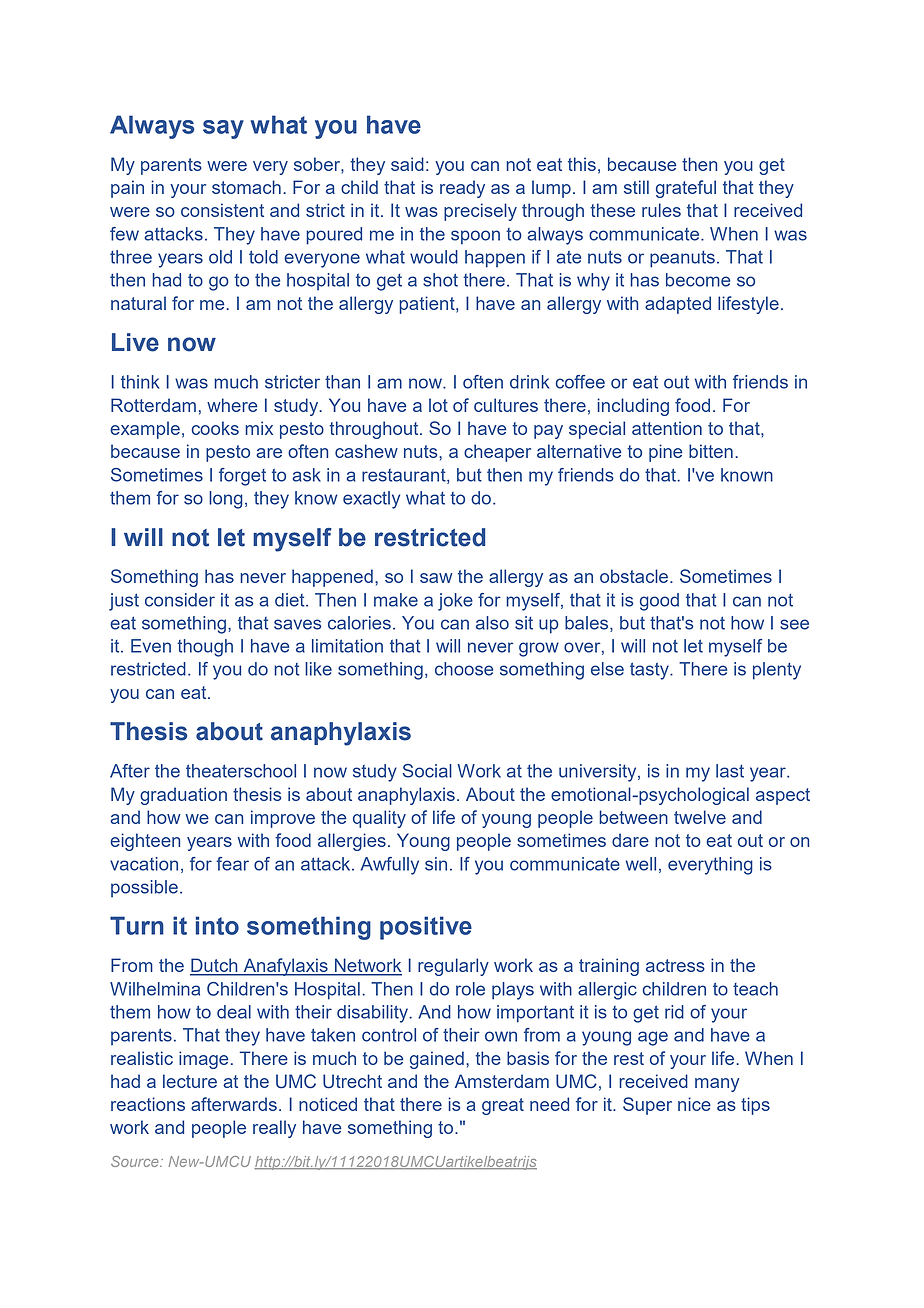 The width and height of the page is (924, 1308). Describe the element at coordinates (777, 671) in the page. I see `plenty` at that location.
